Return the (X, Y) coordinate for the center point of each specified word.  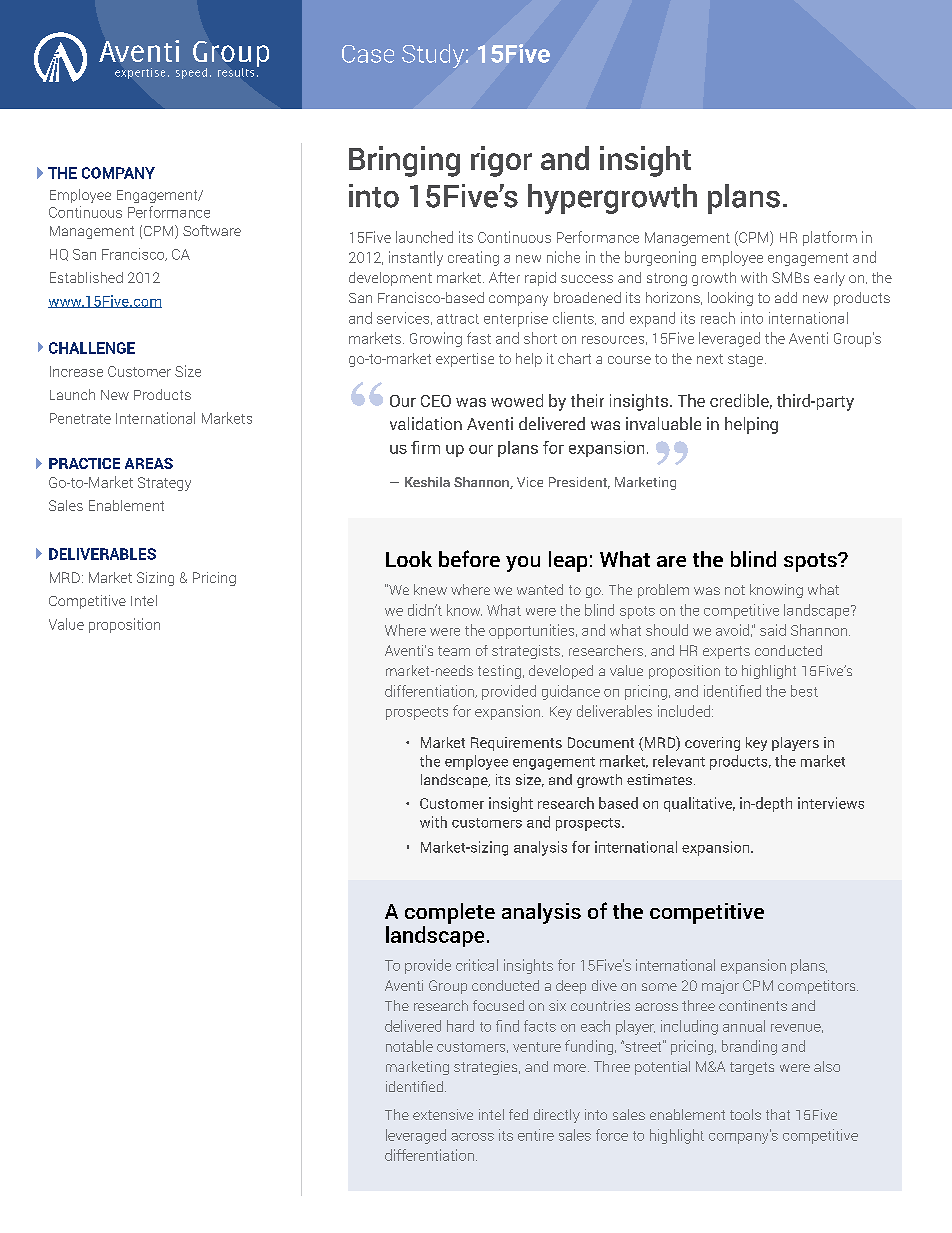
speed (191, 73)
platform (830, 238)
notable (409, 1046)
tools (745, 1114)
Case (368, 54)
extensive (443, 1114)
